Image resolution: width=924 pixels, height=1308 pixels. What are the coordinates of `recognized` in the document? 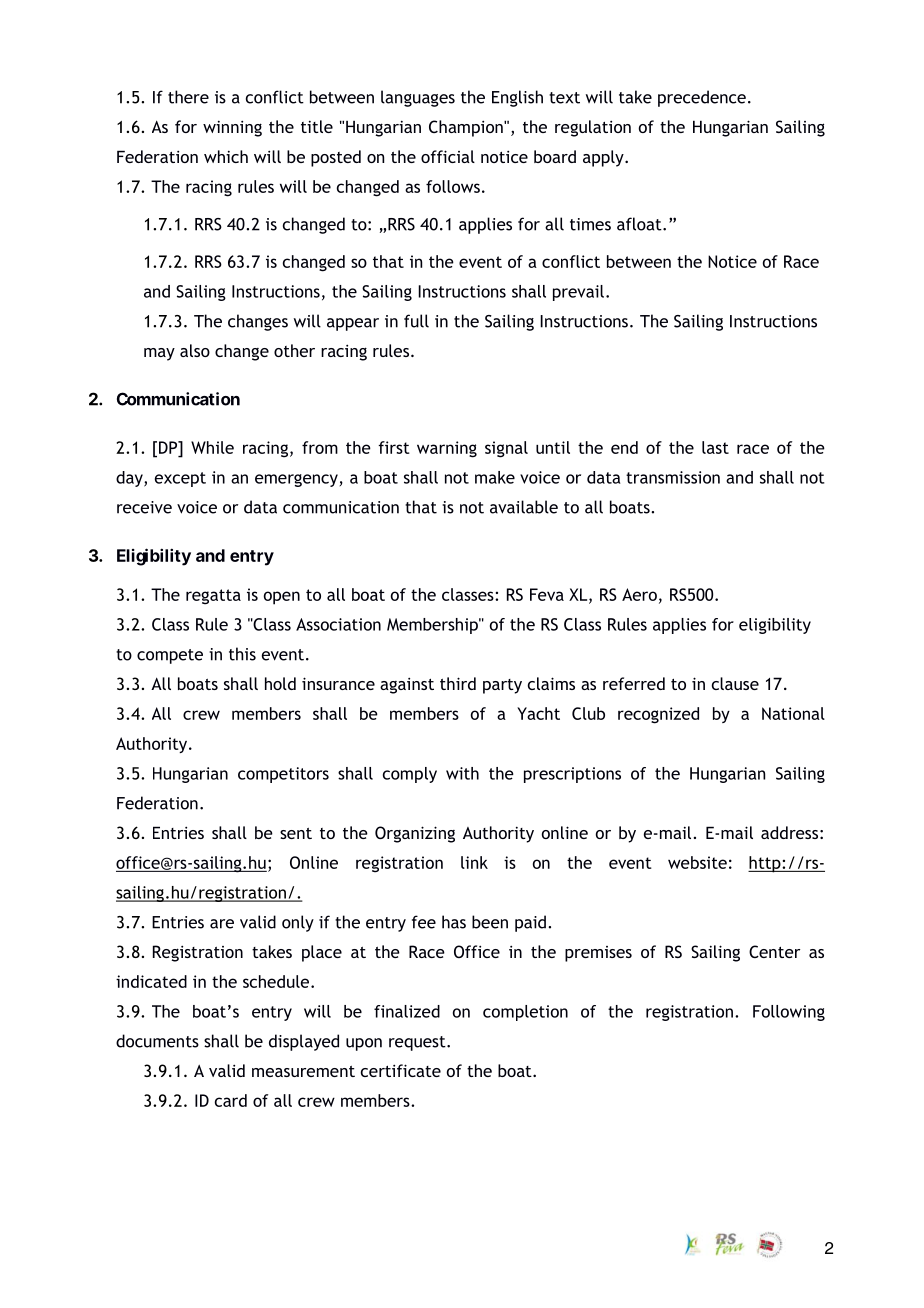 It's located at (658, 715).
